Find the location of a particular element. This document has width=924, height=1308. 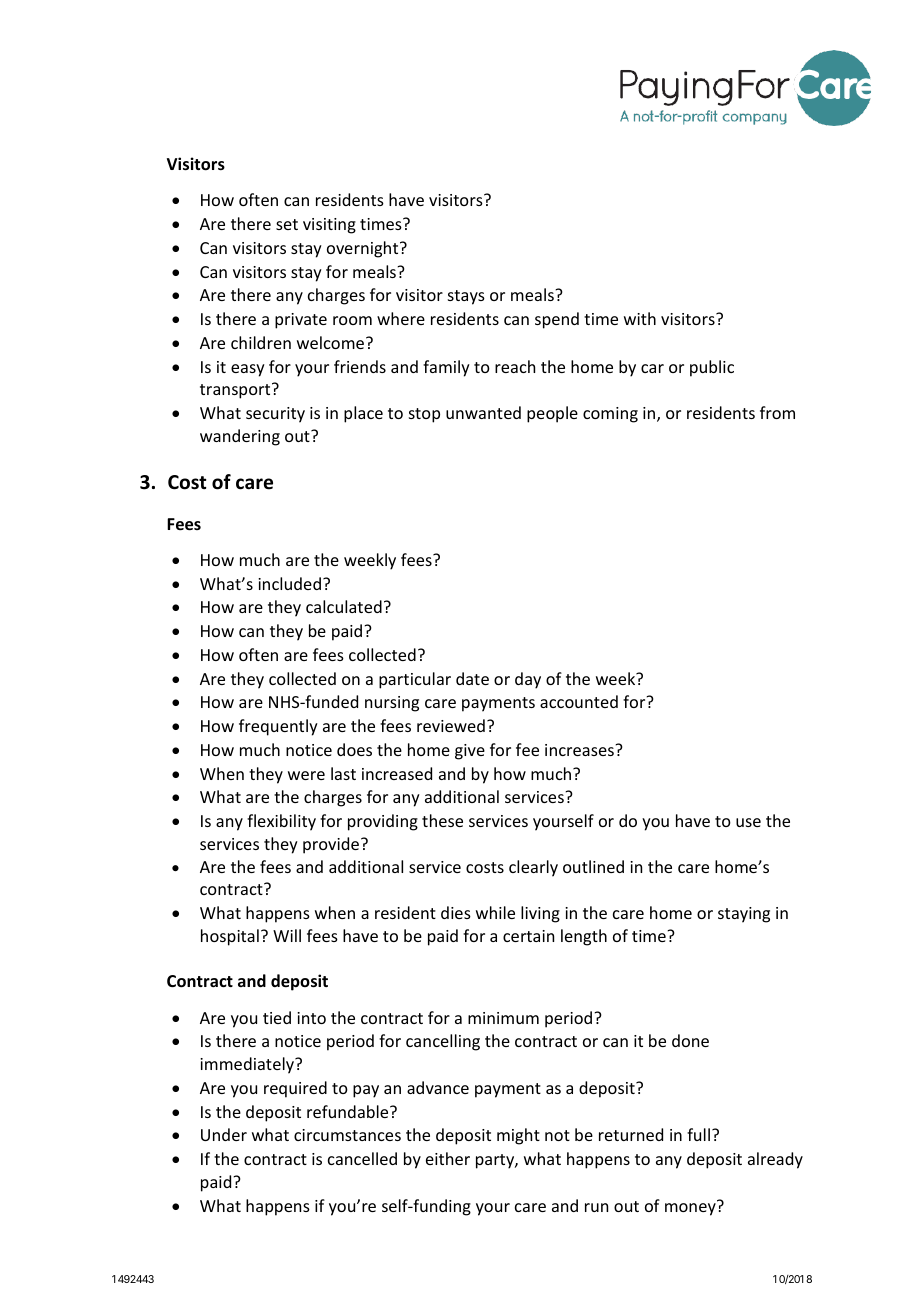

use is located at coordinates (748, 822).
